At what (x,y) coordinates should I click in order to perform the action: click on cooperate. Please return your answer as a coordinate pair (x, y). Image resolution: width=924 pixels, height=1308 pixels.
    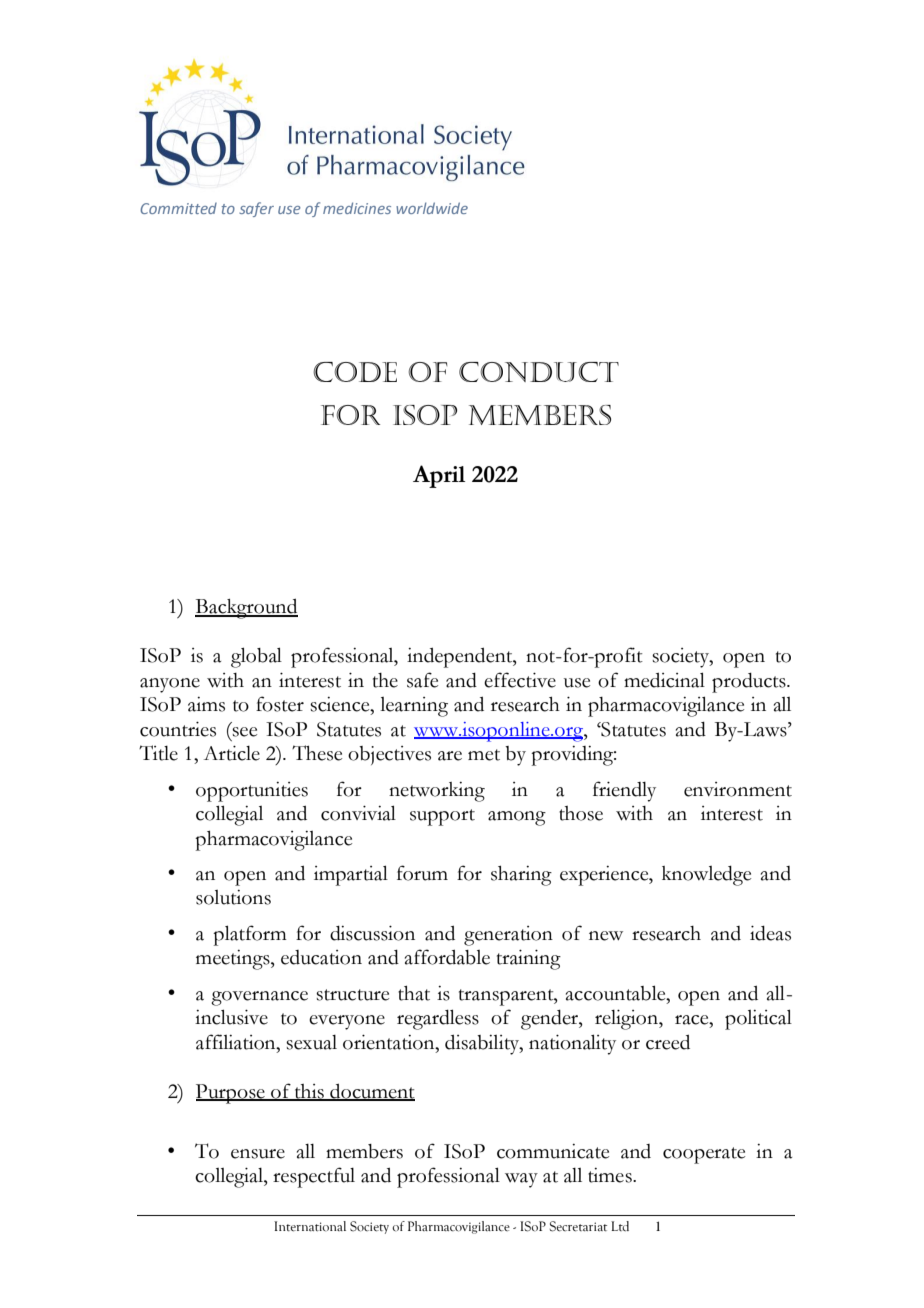
    Looking at the image, I should click on (704, 1155).
